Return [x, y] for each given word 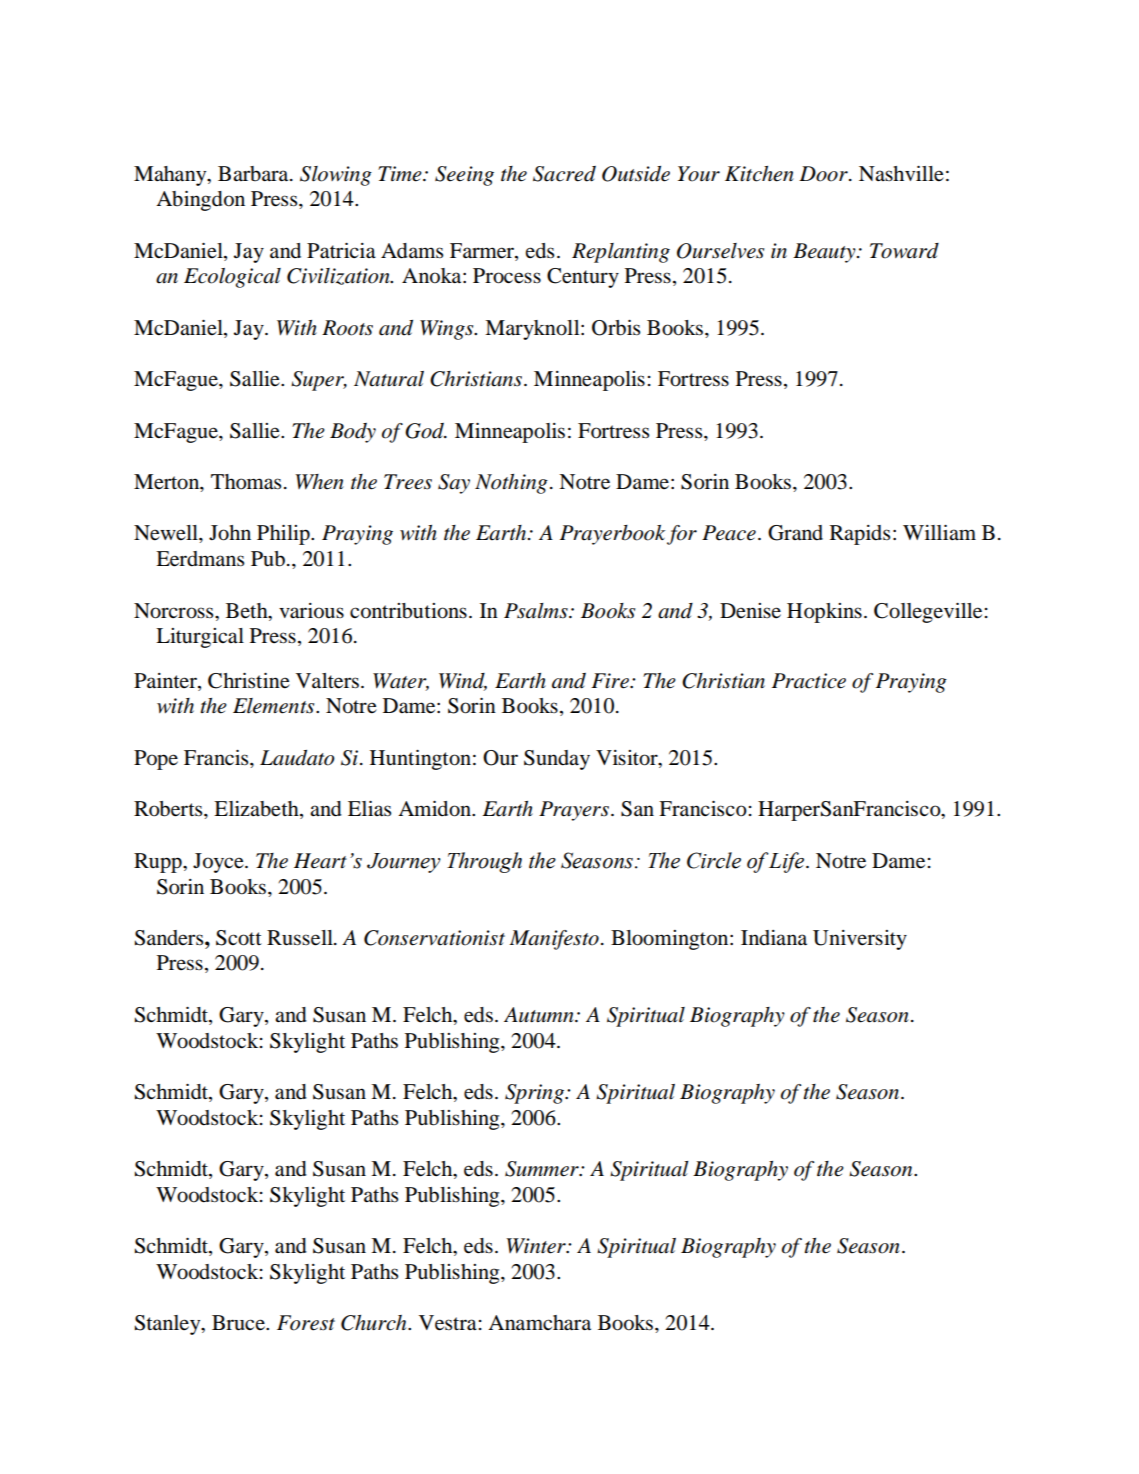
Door [824, 174]
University [860, 940]
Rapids [860, 535]
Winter [537, 1246]
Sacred [564, 174]
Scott [239, 938]
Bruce [239, 1323]
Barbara [254, 174]
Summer [543, 1169]
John [230, 533]
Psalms [537, 611]
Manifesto [554, 940]
